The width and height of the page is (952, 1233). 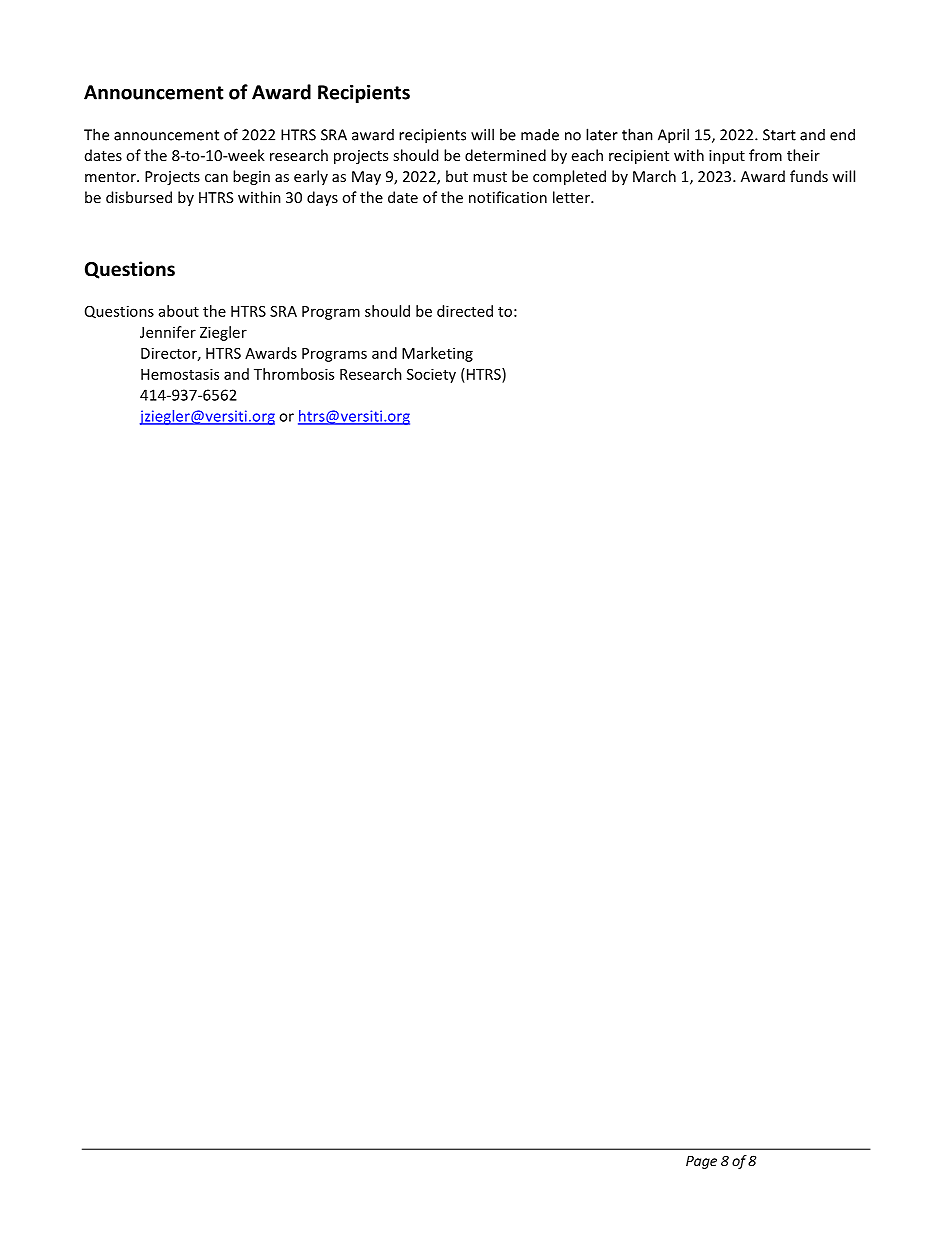 I want to click on from, so click(x=765, y=155).
